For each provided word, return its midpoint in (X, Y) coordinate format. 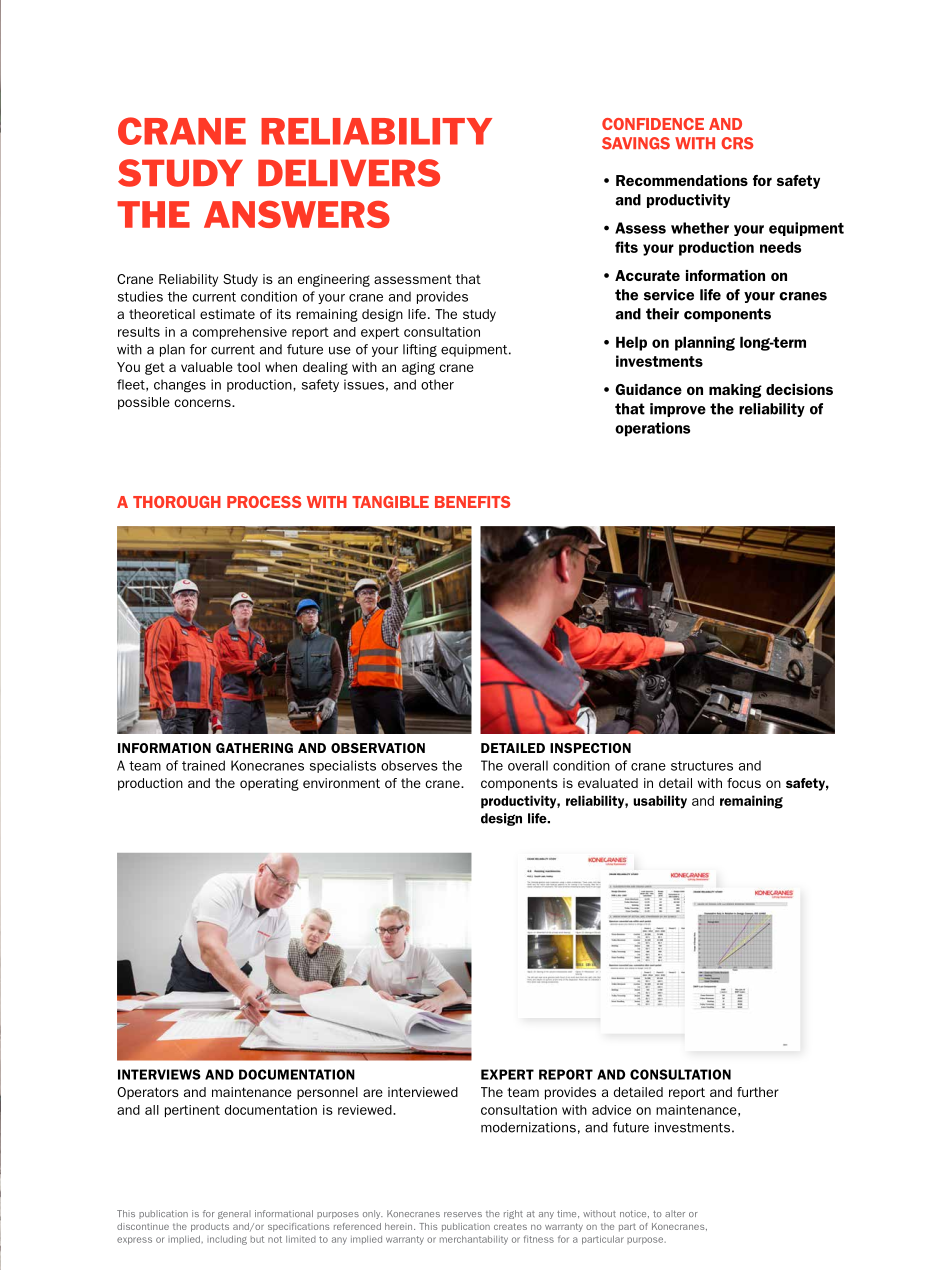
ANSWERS (297, 214)
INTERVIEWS (159, 1074)
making (735, 391)
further (758, 1092)
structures (702, 766)
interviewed (423, 1092)
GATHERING (254, 748)
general (234, 1214)
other (437, 384)
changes (180, 386)
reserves (463, 1214)
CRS (737, 143)
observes (409, 765)
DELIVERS (349, 173)
